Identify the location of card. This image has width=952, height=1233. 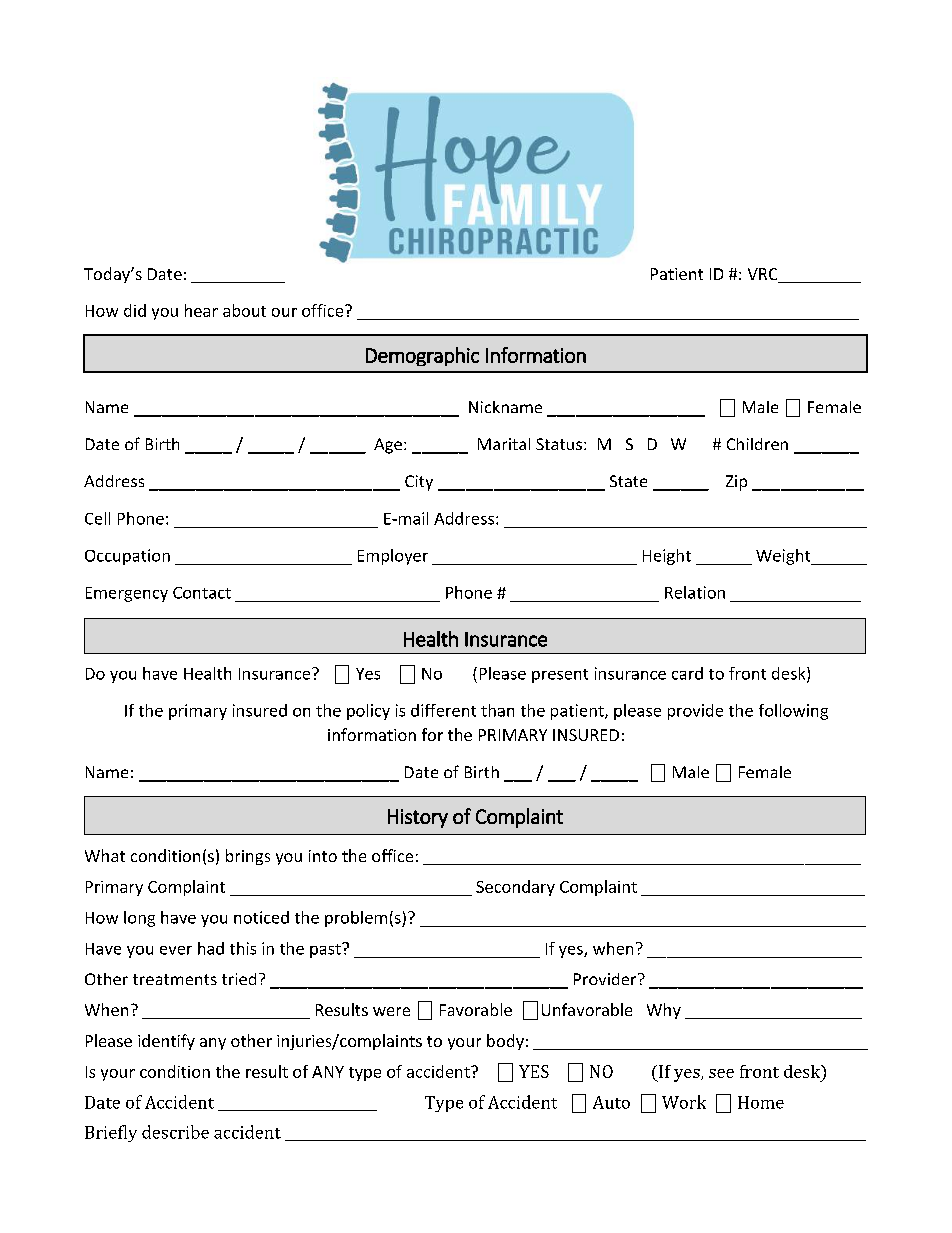
(687, 673).
